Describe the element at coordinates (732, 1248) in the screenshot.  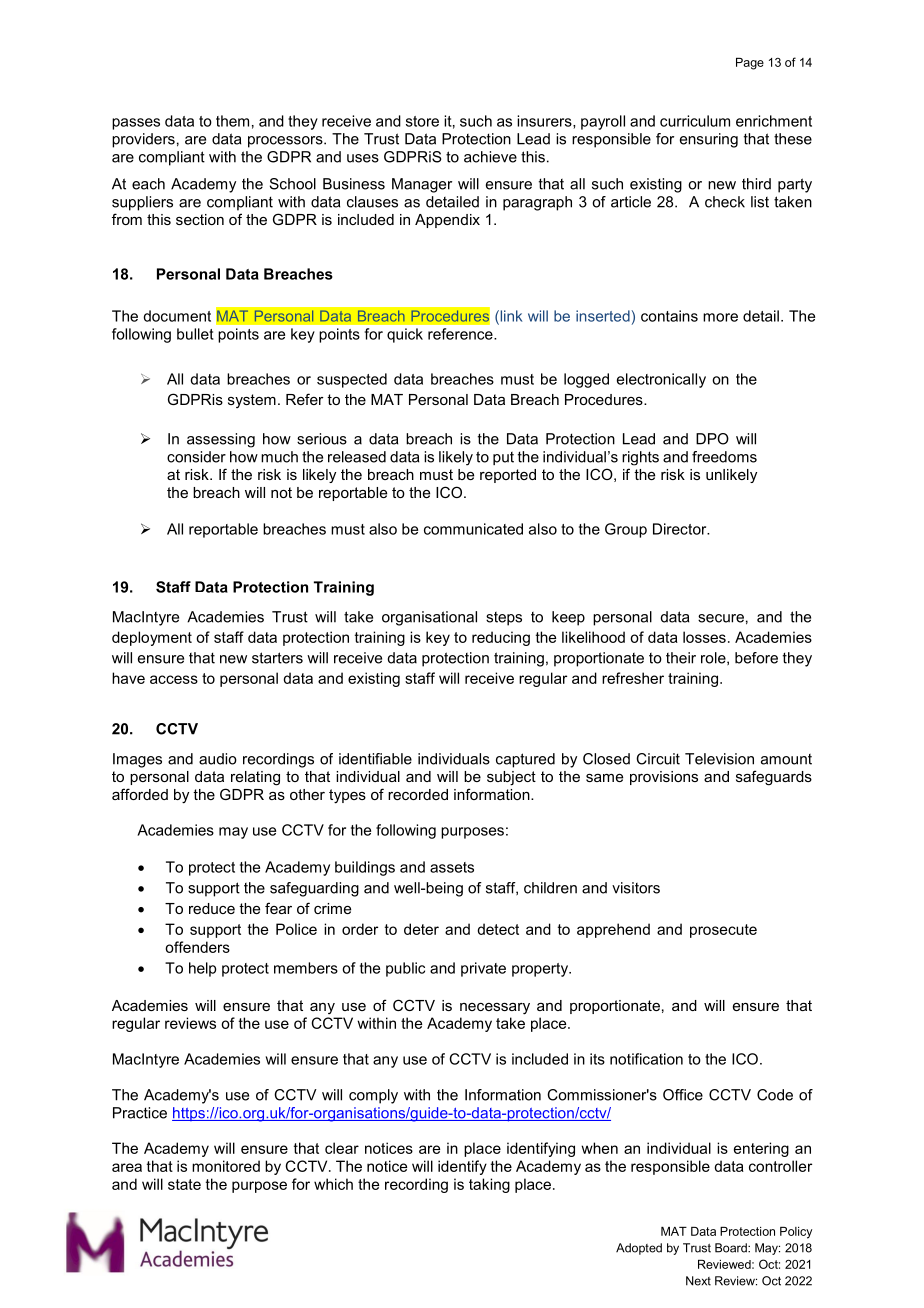
I see `Board` at that location.
